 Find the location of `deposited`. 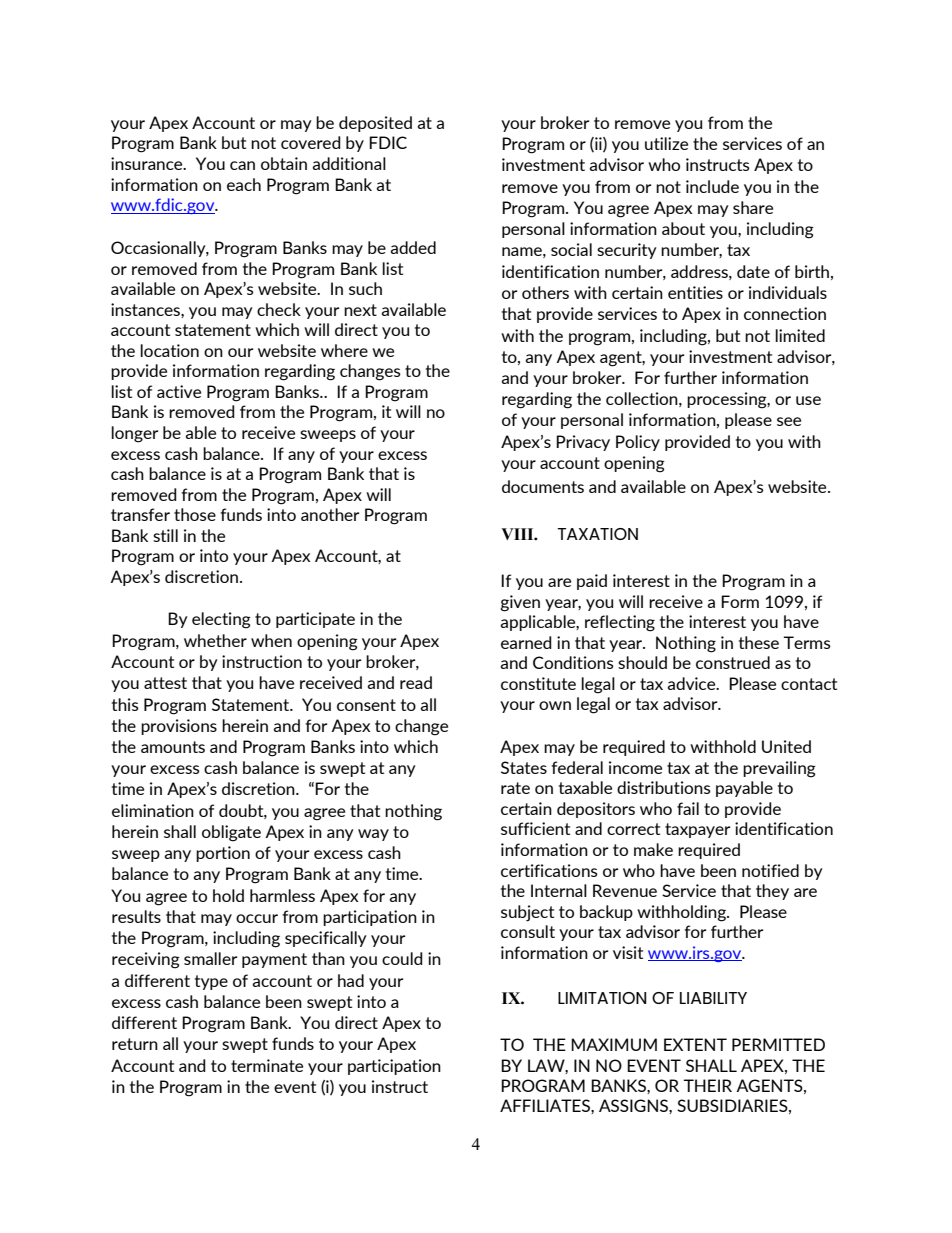

deposited is located at coordinates (375, 124).
